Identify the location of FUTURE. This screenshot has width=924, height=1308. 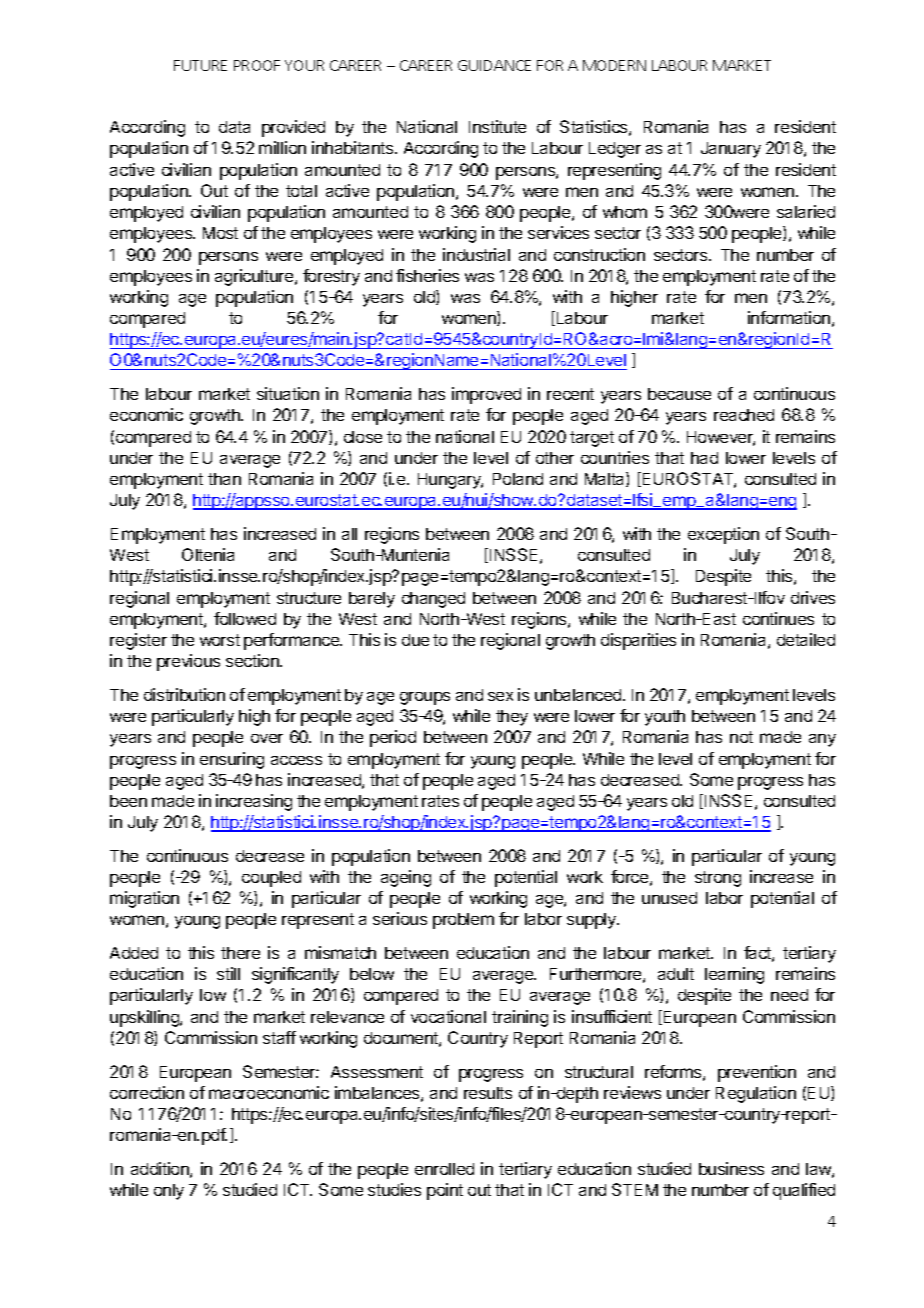
(200, 65).
